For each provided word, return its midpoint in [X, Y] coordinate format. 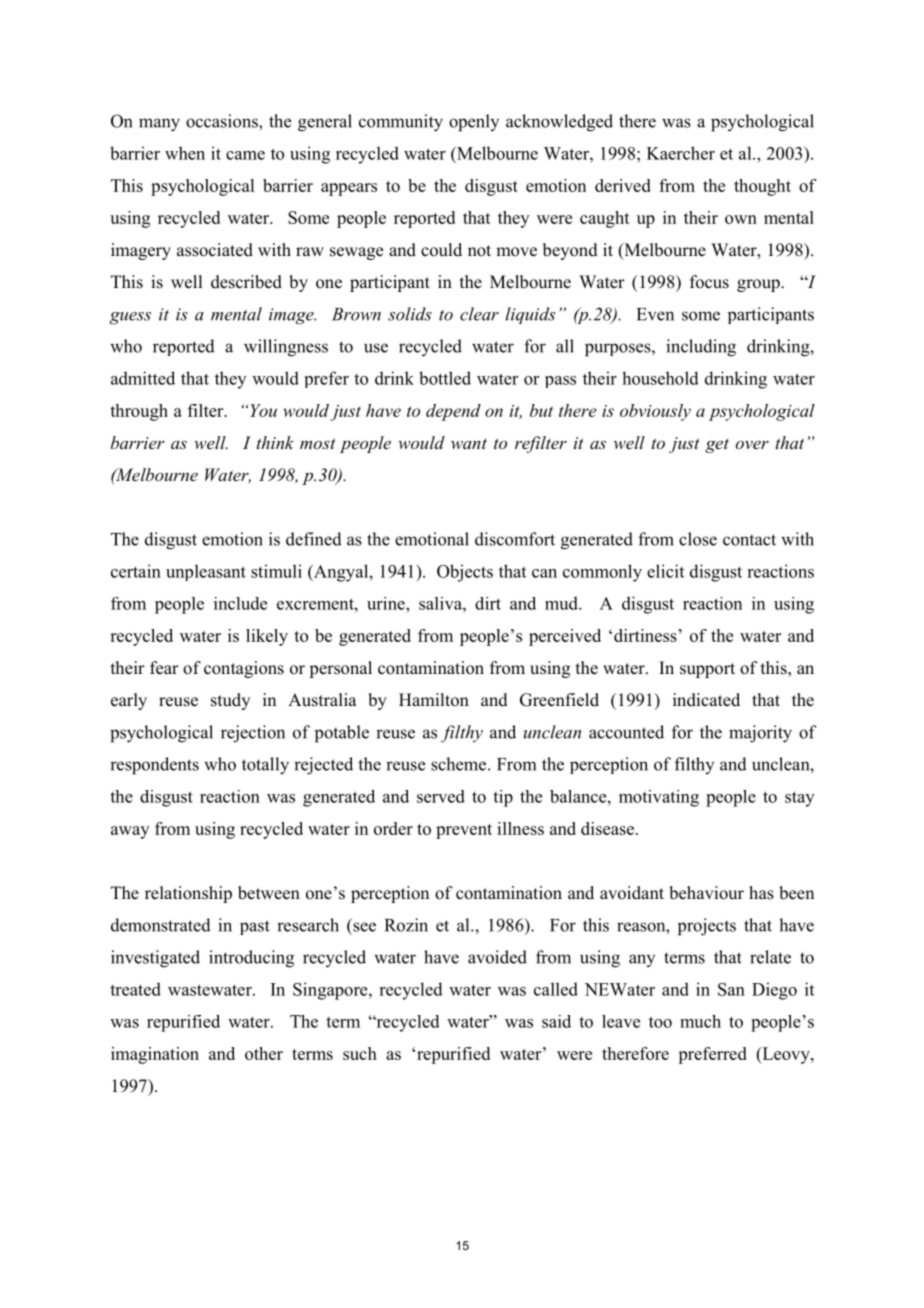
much [700, 1021]
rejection [253, 734]
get [717, 446]
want [469, 444]
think [275, 442]
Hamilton [434, 700]
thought [762, 187]
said [556, 1021]
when [185, 153]
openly [474, 123]
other [264, 1053]
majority [760, 734]
